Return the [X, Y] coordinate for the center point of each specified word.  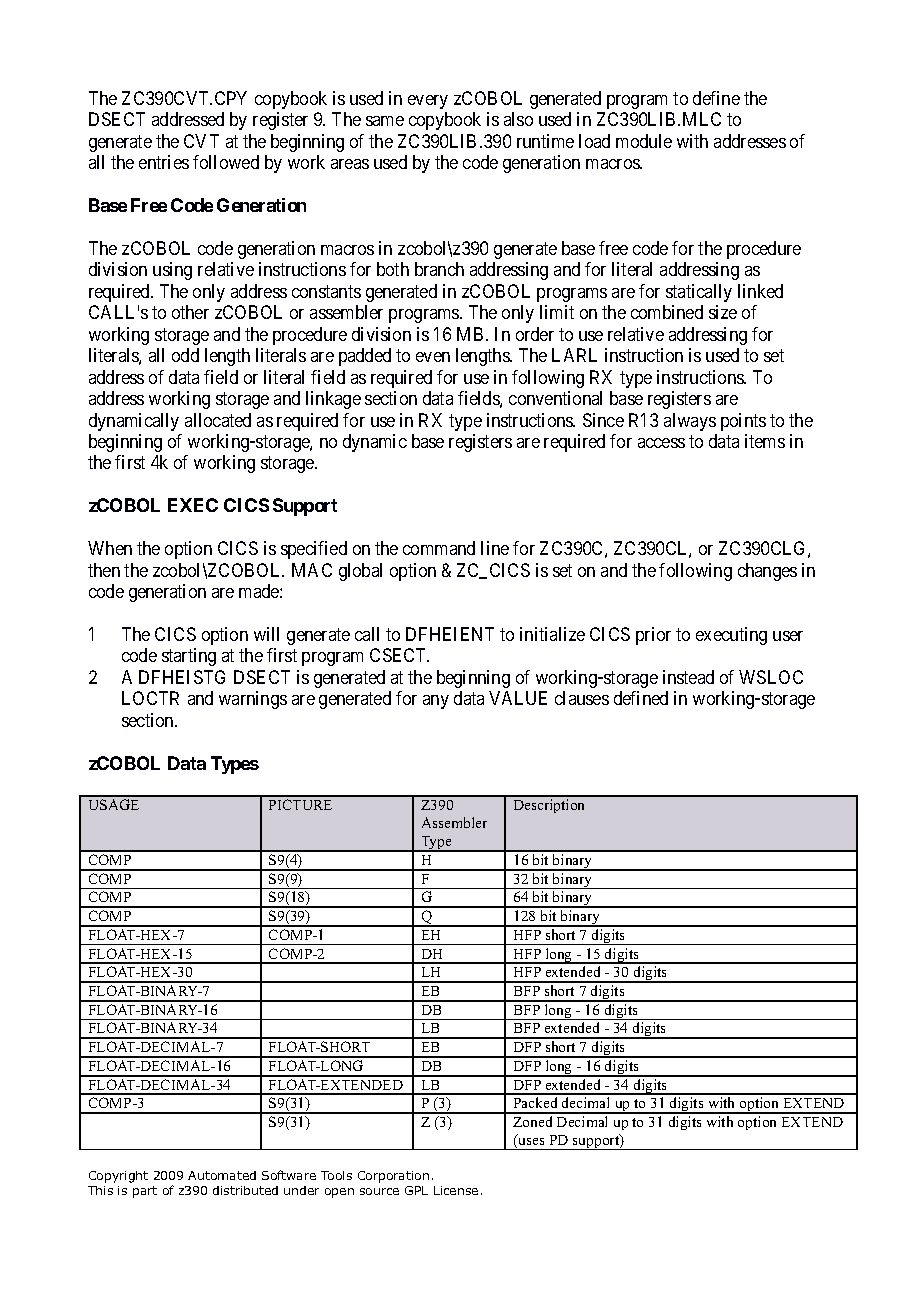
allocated [218, 420]
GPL [416, 1190]
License [456, 1190]
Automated [222, 1175]
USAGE [114, 804]
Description [549, 806]
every [428, 102]
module [644, 141]
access [661, 443]
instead [688, 677]
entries [164, 162]
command [439, 548]
